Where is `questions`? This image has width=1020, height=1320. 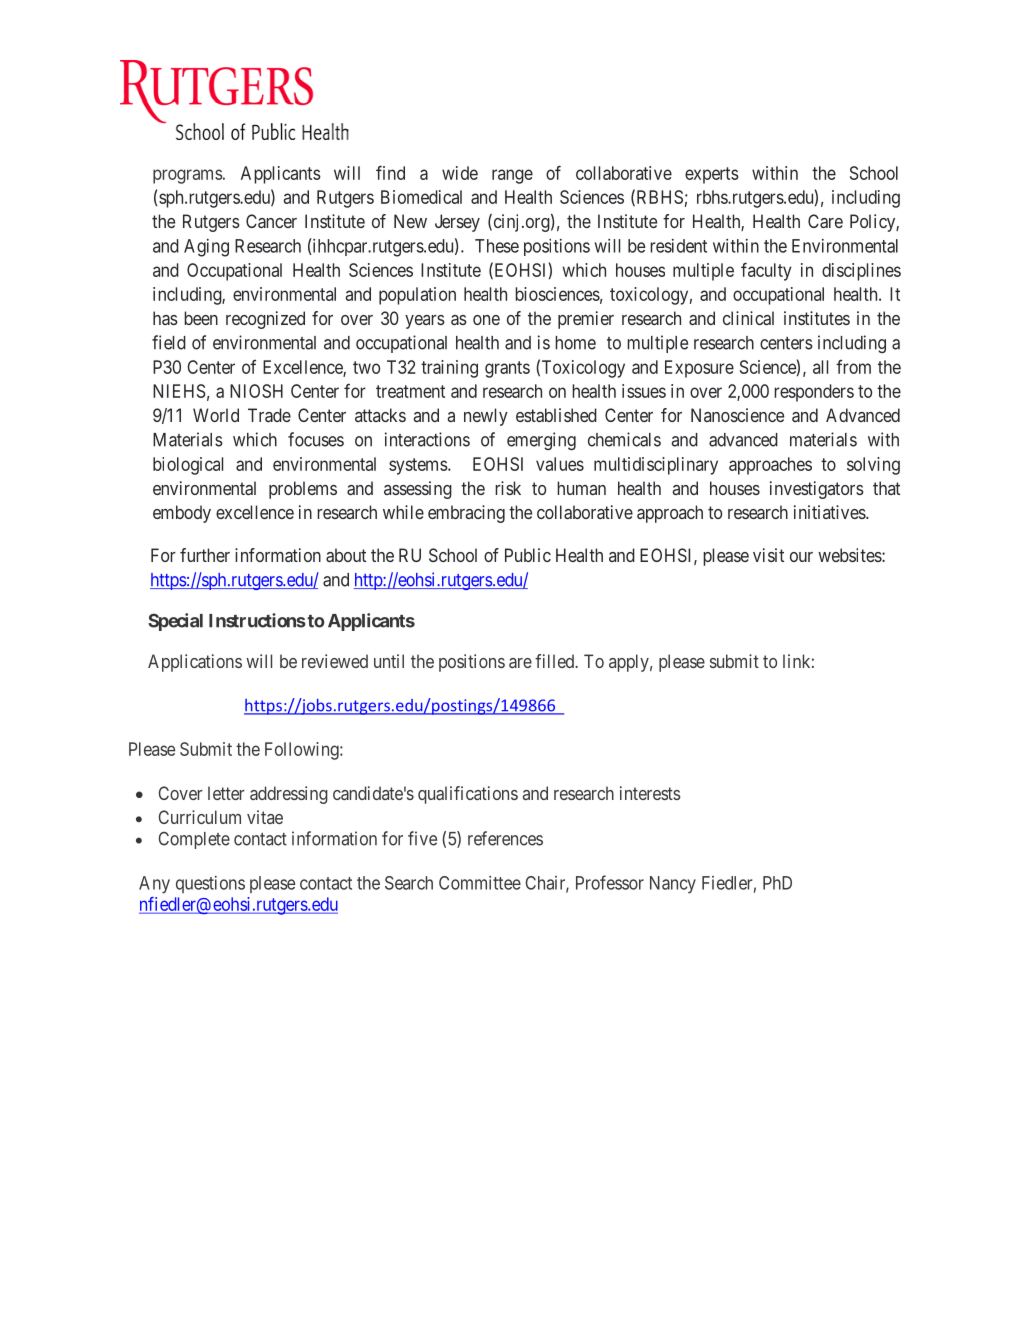 questions is located at coordinates (210, 884).
